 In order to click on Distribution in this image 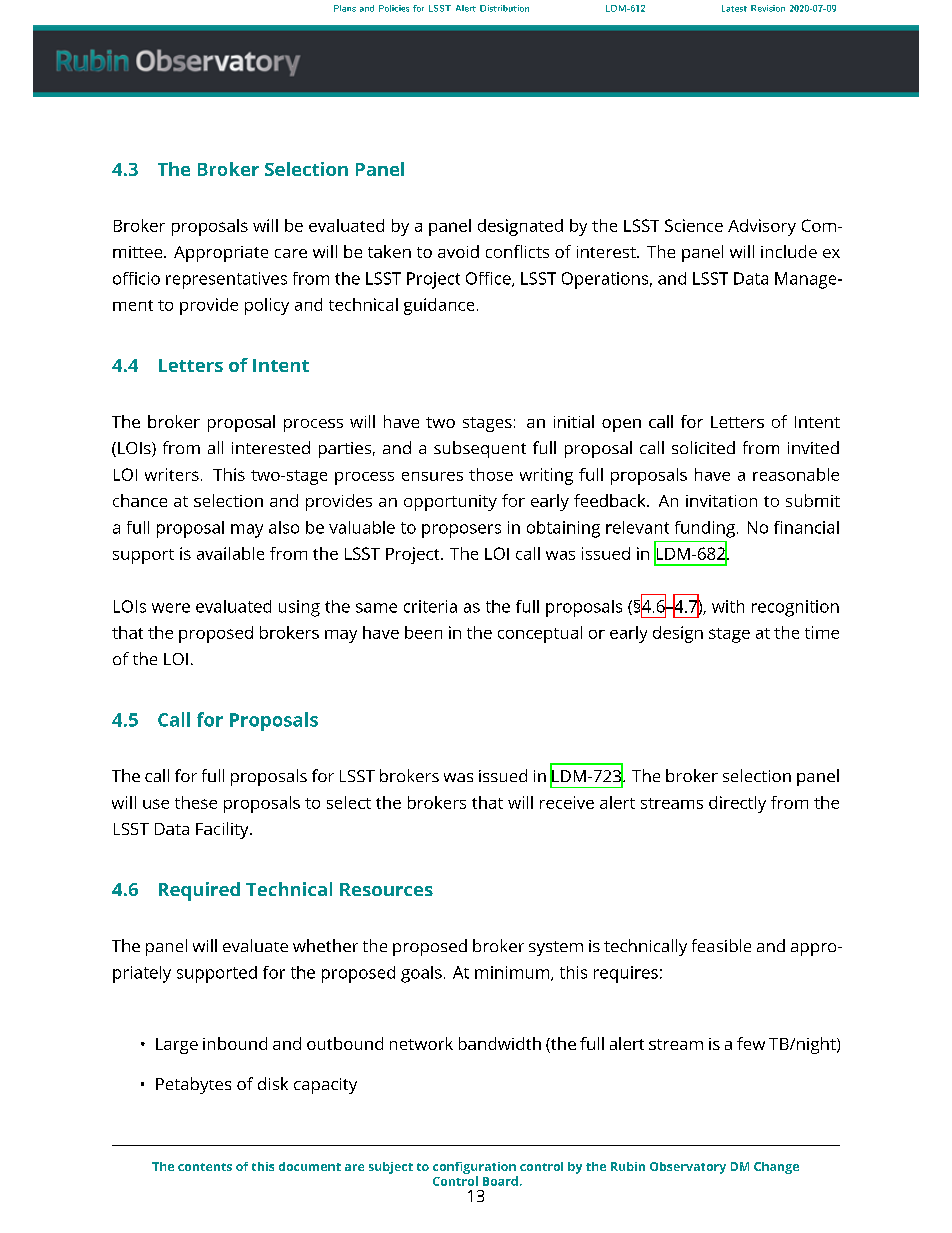, I will do `click(504, 8)`.
